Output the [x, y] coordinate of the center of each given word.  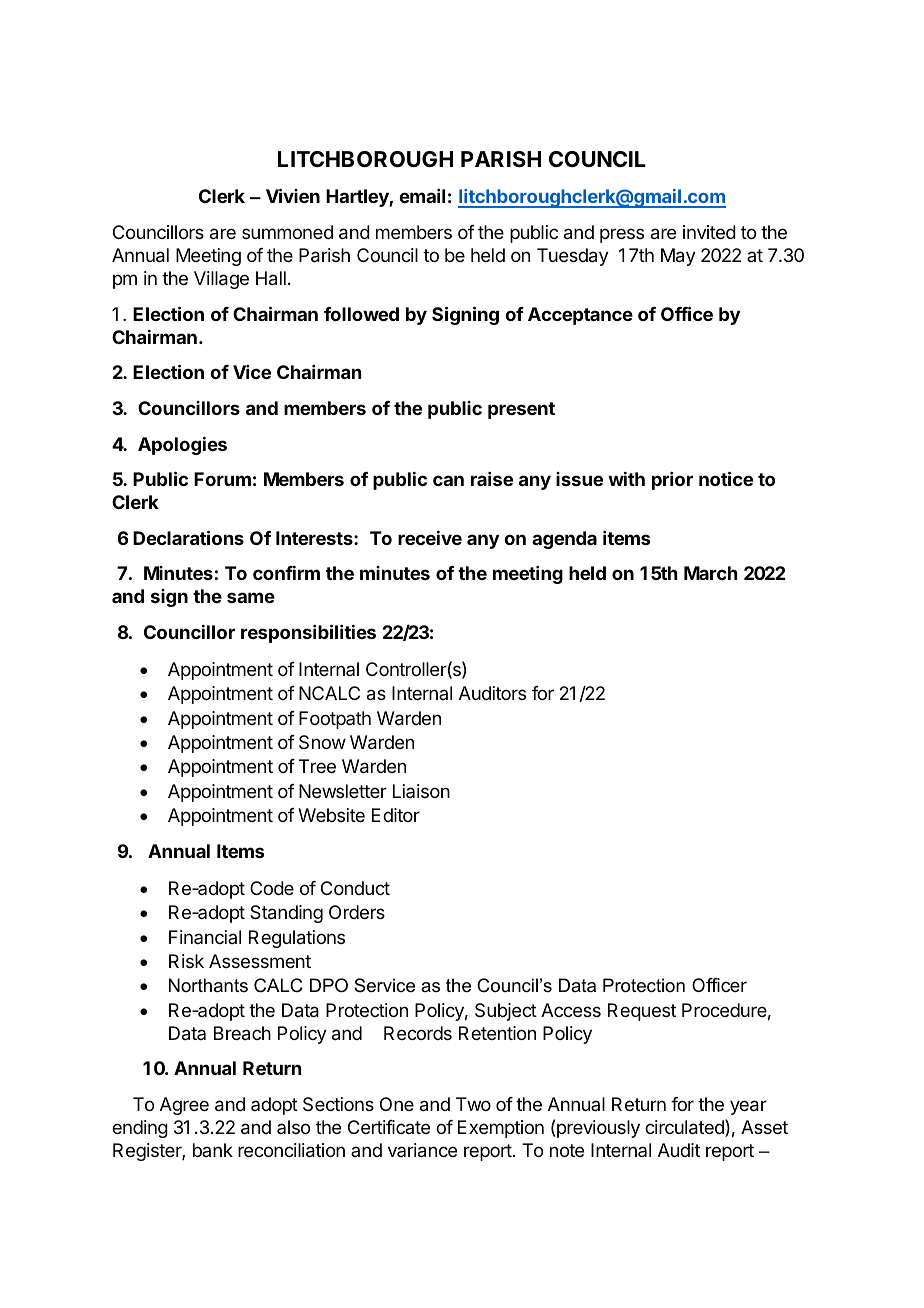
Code [272, 888]
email [422, 196]
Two [473, 1104]
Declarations [188, 537]
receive [430, 538]
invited [709, 232]
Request [642, 1012]
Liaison [421, 791]
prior [672, 481]
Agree [184, 1106]
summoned [287, 232]
